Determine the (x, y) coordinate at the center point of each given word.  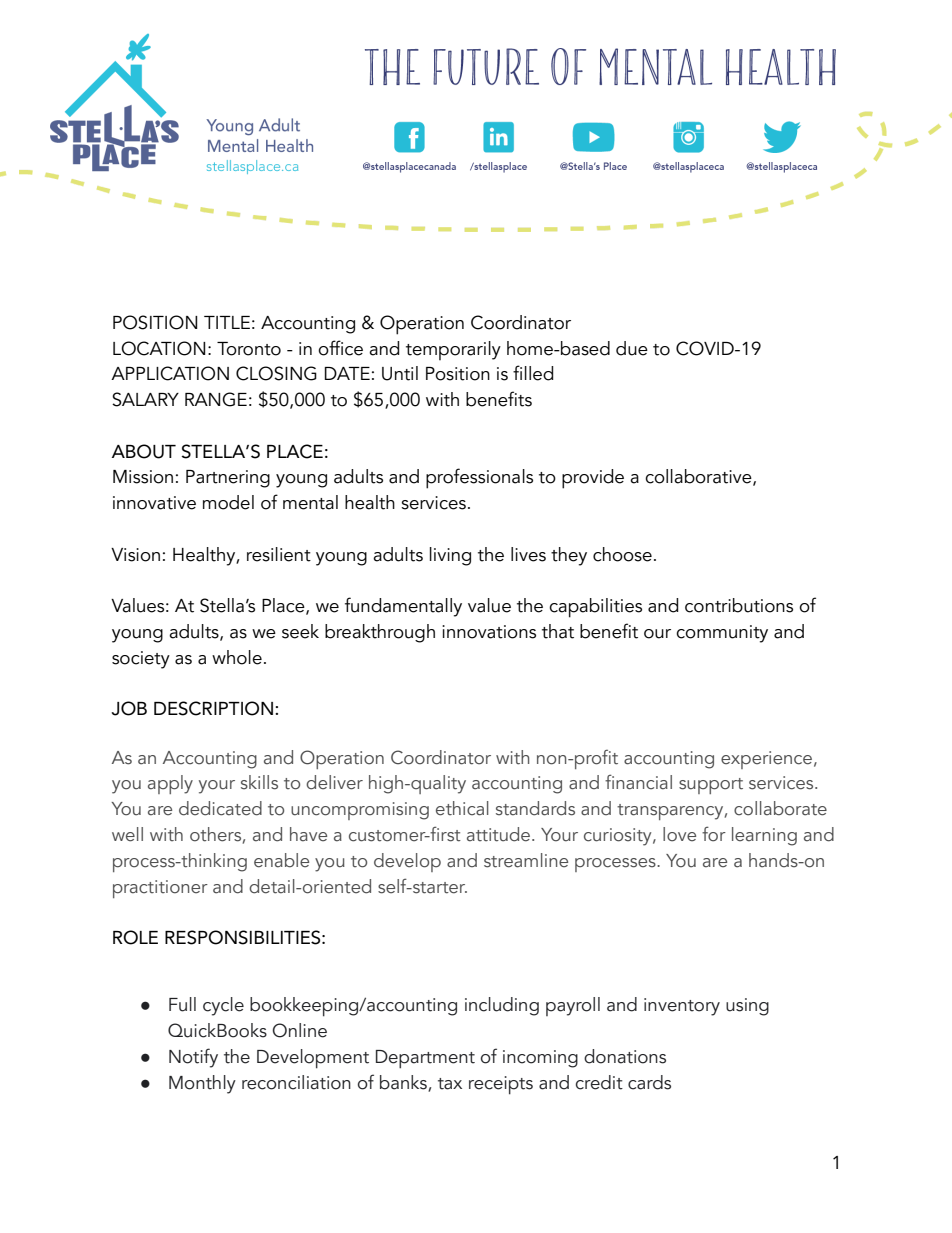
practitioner (160, 889)
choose (622, 554)
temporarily (453, 350)
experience (766, 760)
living (450, 556)
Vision (135, 555)
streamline (526, 860)
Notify (193, 1058)
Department (425, 1059)
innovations (489, 632)
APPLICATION (170, 373)
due (632, 348)
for (714, 834)
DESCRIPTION (213, 708)
